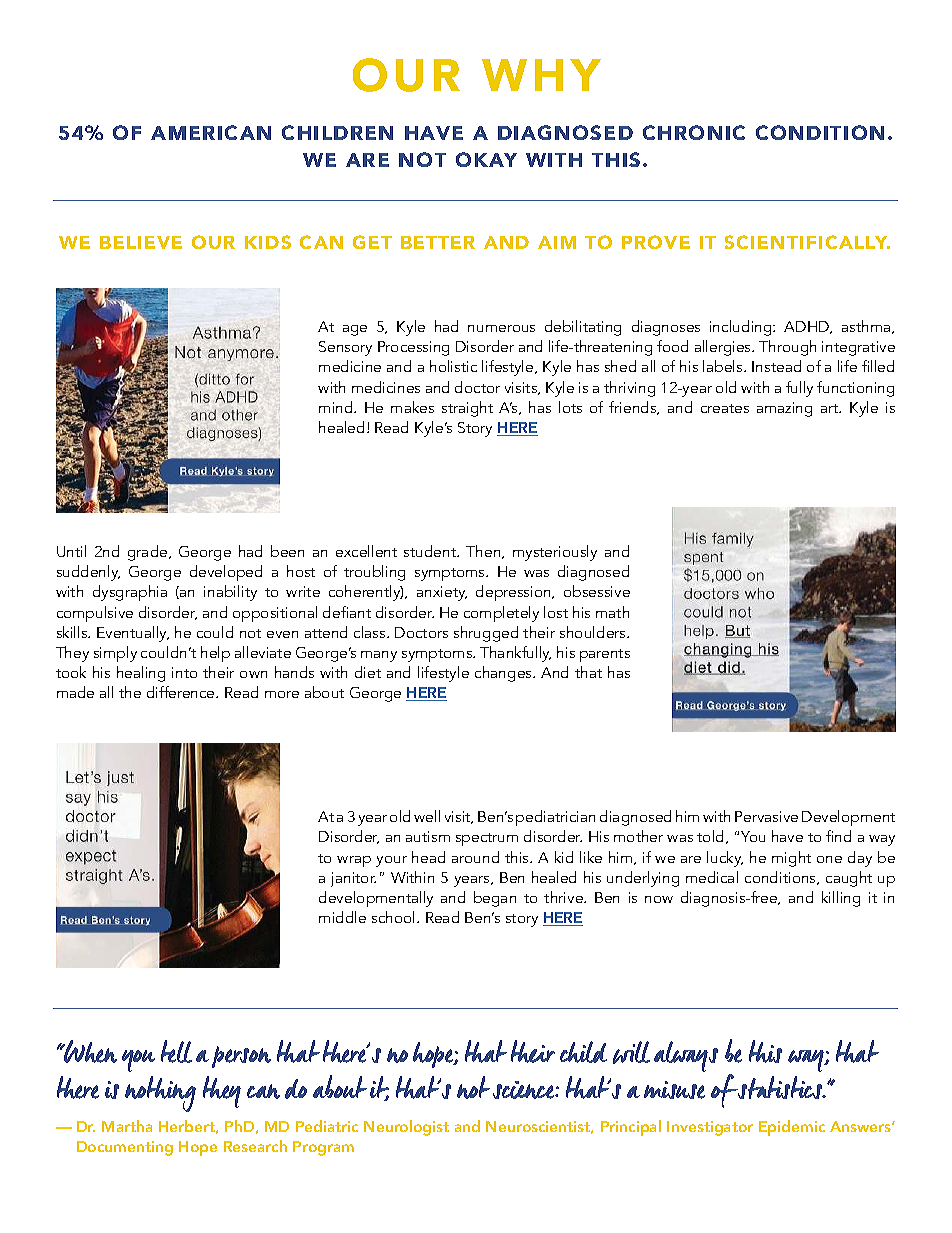  I want to click on amazing, so click(784, 409).
